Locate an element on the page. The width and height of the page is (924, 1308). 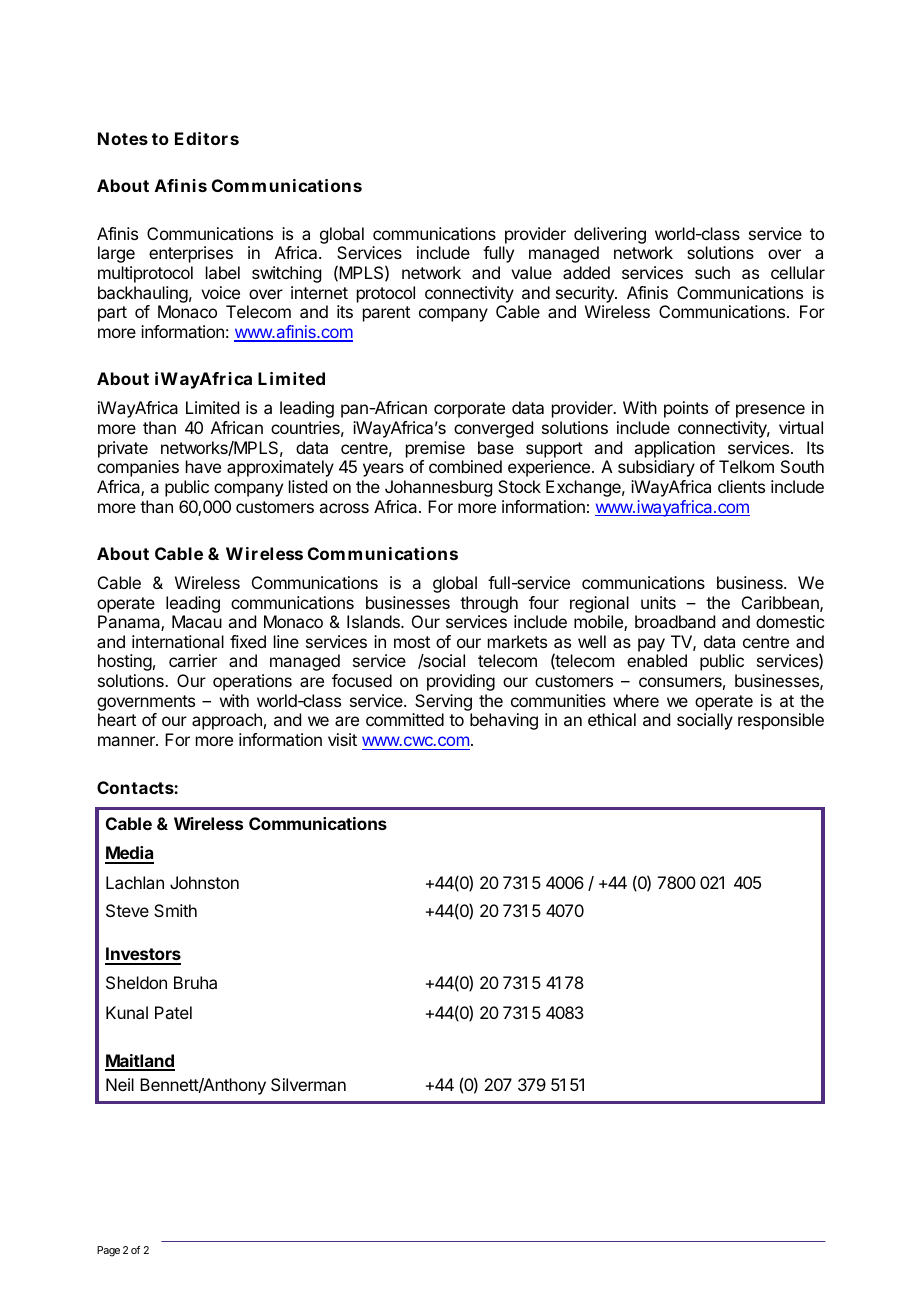
Silverman is located at coordinates (308, 1084).
